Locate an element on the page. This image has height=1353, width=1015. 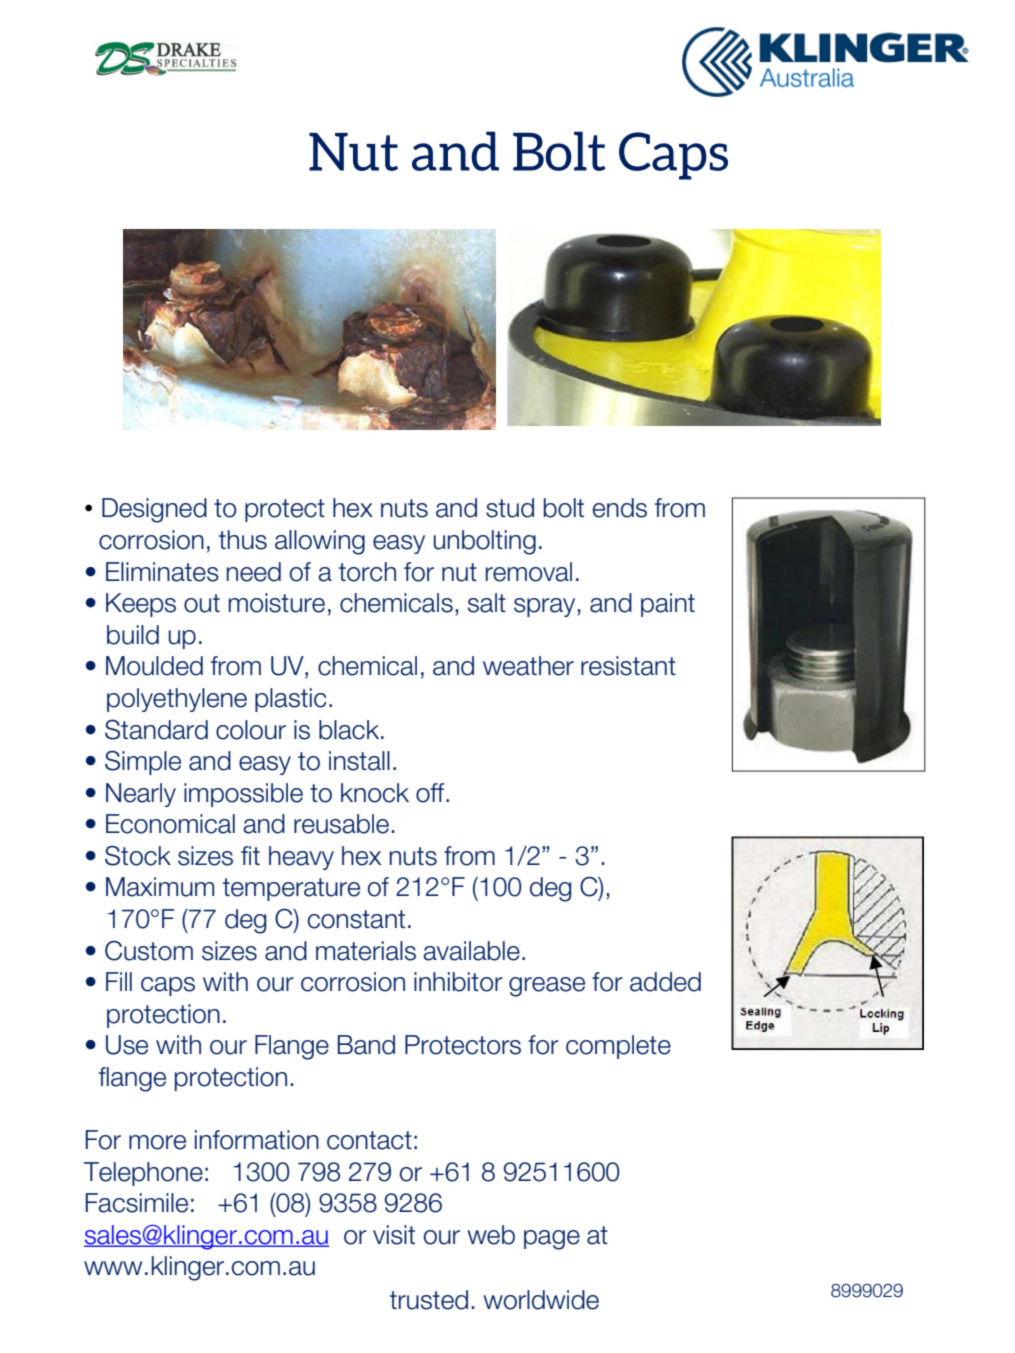
ends is located at coordinates (620, 508).
